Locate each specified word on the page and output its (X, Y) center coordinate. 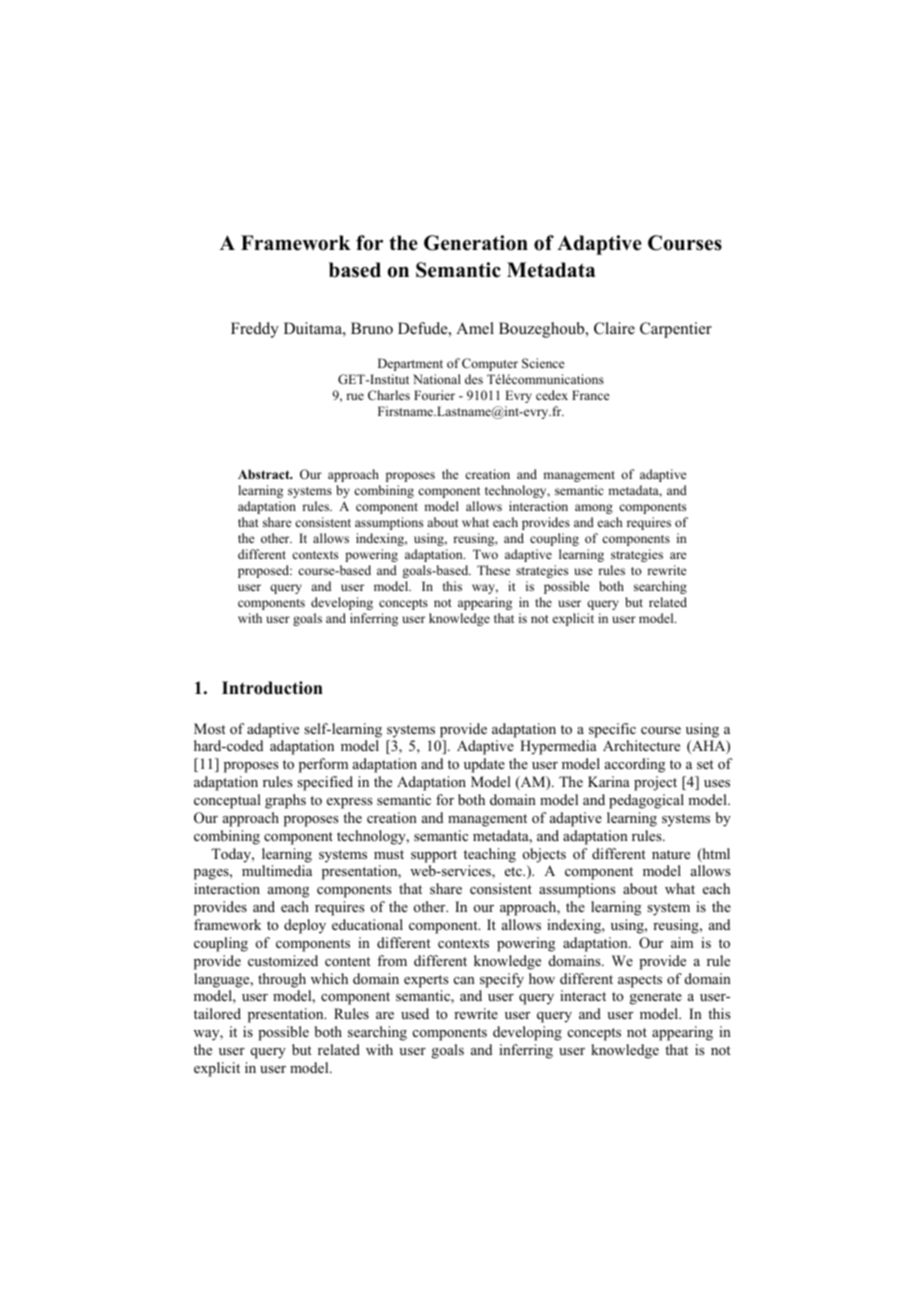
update (484, 765)
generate (656, 998)
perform (323, 765)
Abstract (265, 474)
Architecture (641, 745)
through (282, 980)
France (591, 395)
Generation (476, 243)
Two (485, 554)
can (464, 980)
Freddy (255, 330)
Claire (614, 328)
